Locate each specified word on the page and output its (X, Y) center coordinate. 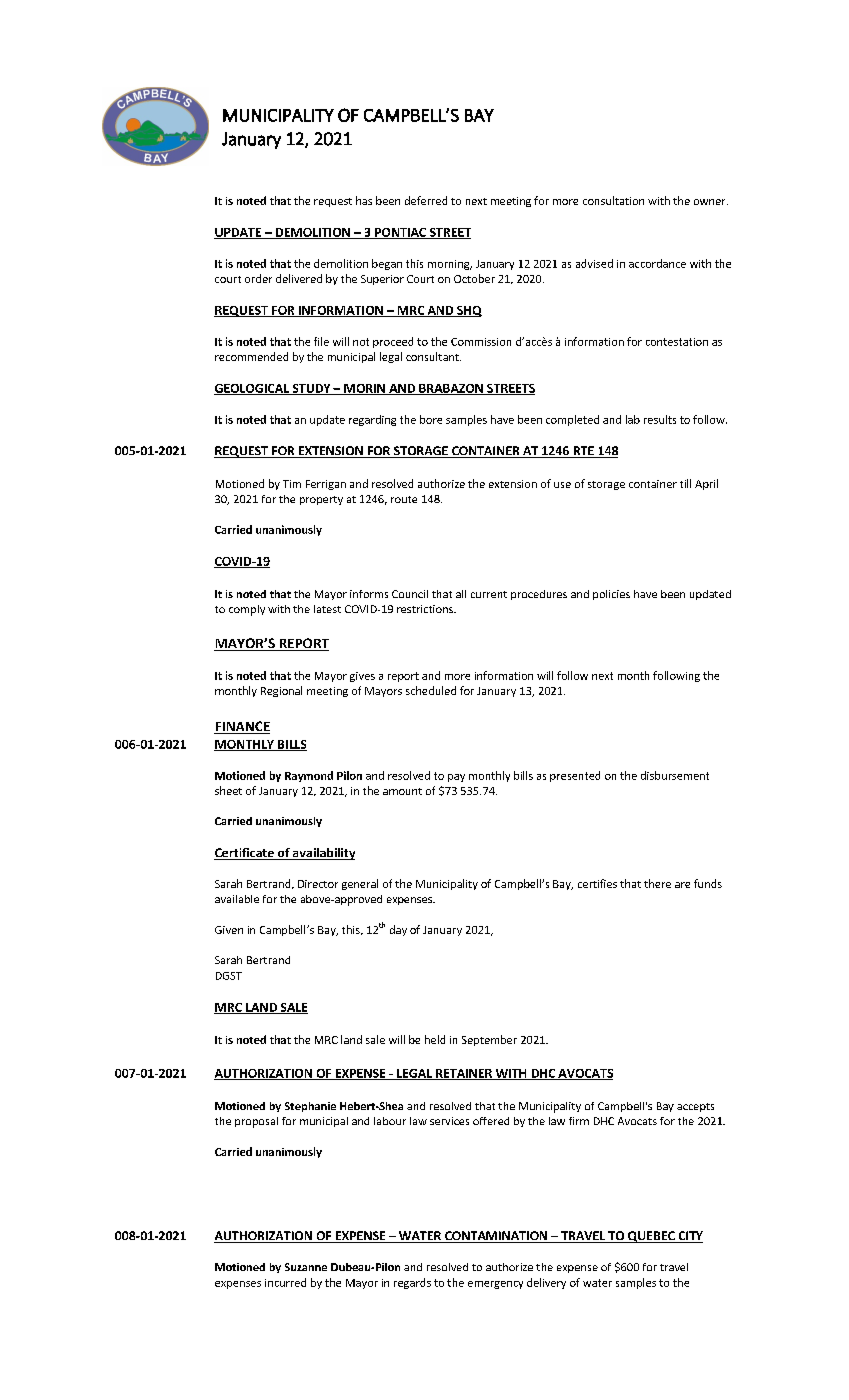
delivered (299, 278)
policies (611, 595)
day (398, 930)
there (657, 883)
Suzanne (306, 1267)
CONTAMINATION (496, 1237)
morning (450, 265)
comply (247, 610)
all (461, 594)
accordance (657, 263)
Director (318, 884)
